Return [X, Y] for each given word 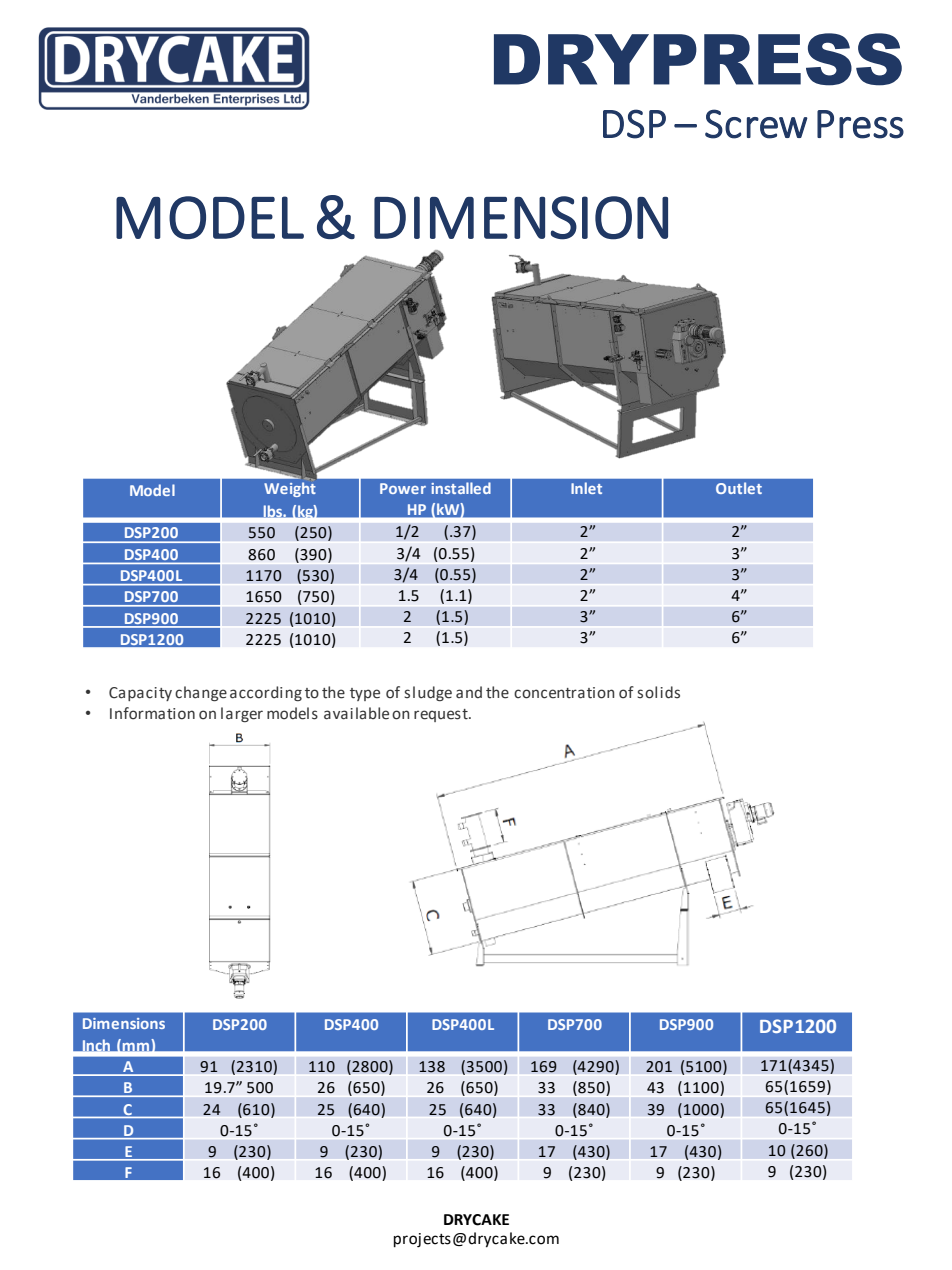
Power [403, 488]
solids [658, 692]
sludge [428, 693]
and [469, 692]
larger [242, 714]
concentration [564, 693]
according [266, 693]
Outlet [739, 488]
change [201, 693]
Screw [756, 124]
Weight [290, 489]
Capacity [140, 694]
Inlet [586, 488]
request [442, 715]
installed [461, 488]
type [365, 694]
